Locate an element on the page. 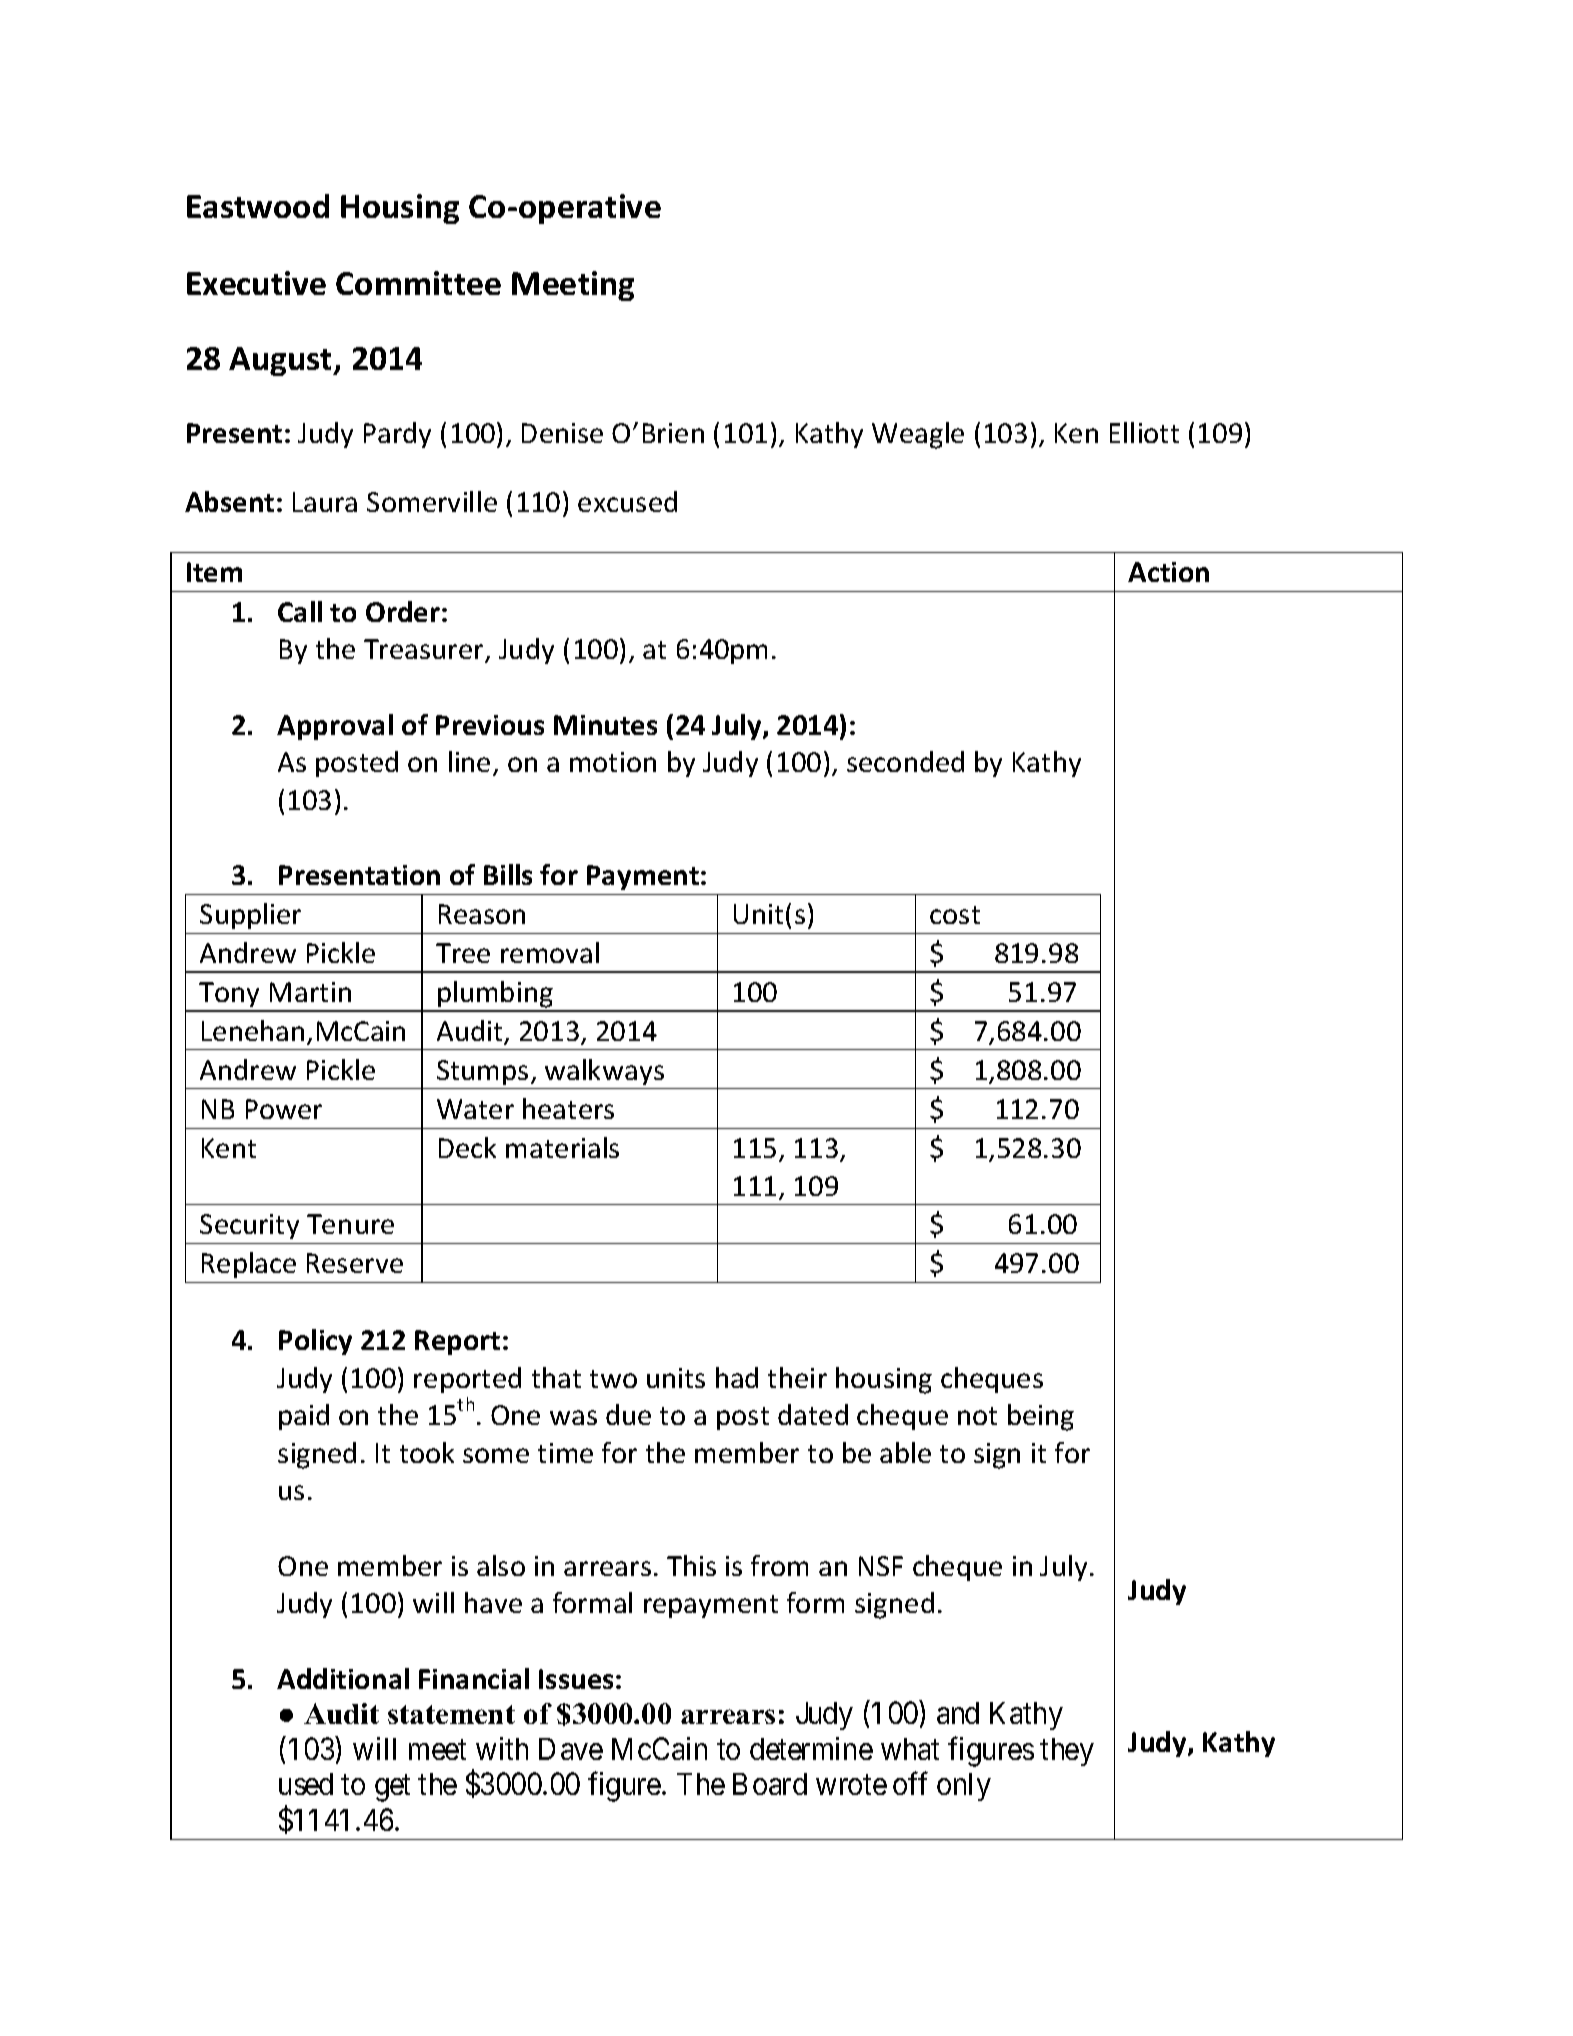 The height and width of the document is (2036, 1573). motion is located at coordinates (613, 762).
